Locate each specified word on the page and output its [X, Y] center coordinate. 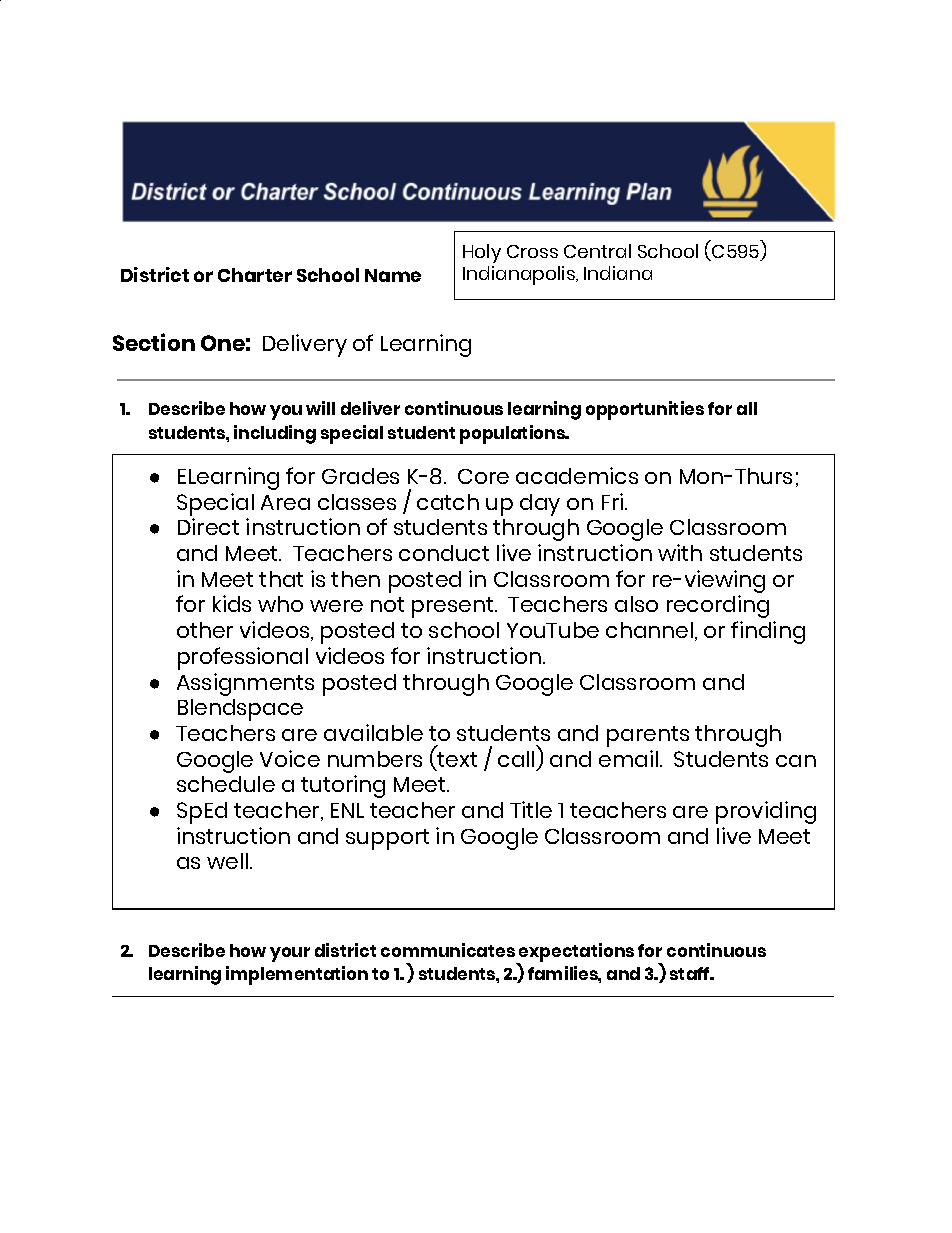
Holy [482, 253]
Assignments [245, 684]
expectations [575, 953]
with [680, 552]
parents [648, 736]
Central [597, 251]
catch [448, 502]
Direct [208, 526]
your [290, 954]
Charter [255, 275]
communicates [448, 950]
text [457, 759]
